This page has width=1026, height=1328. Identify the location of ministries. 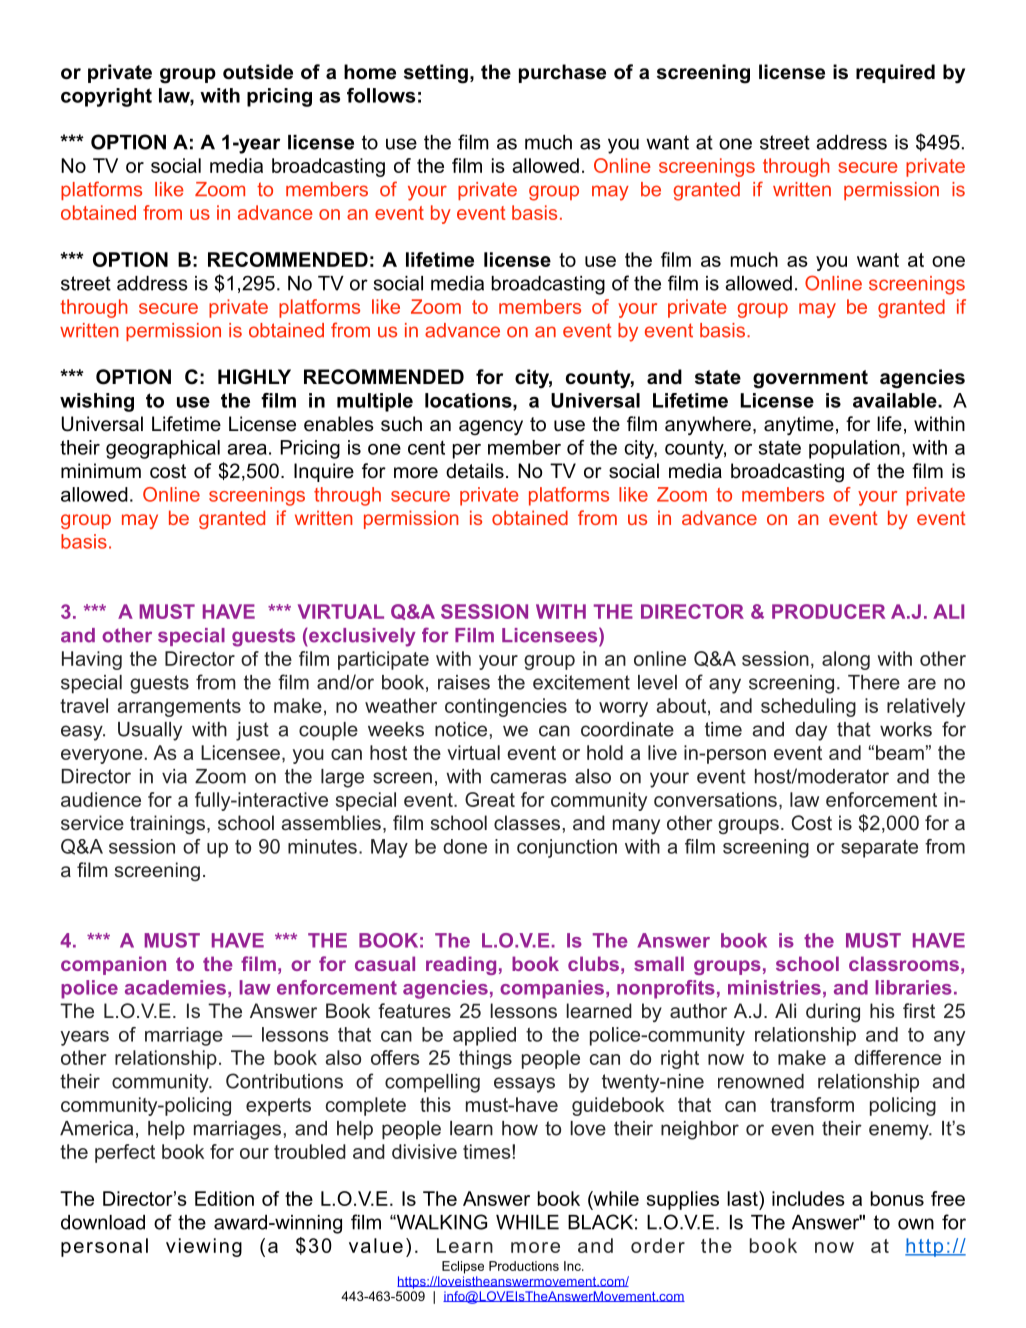
(774, 987).
